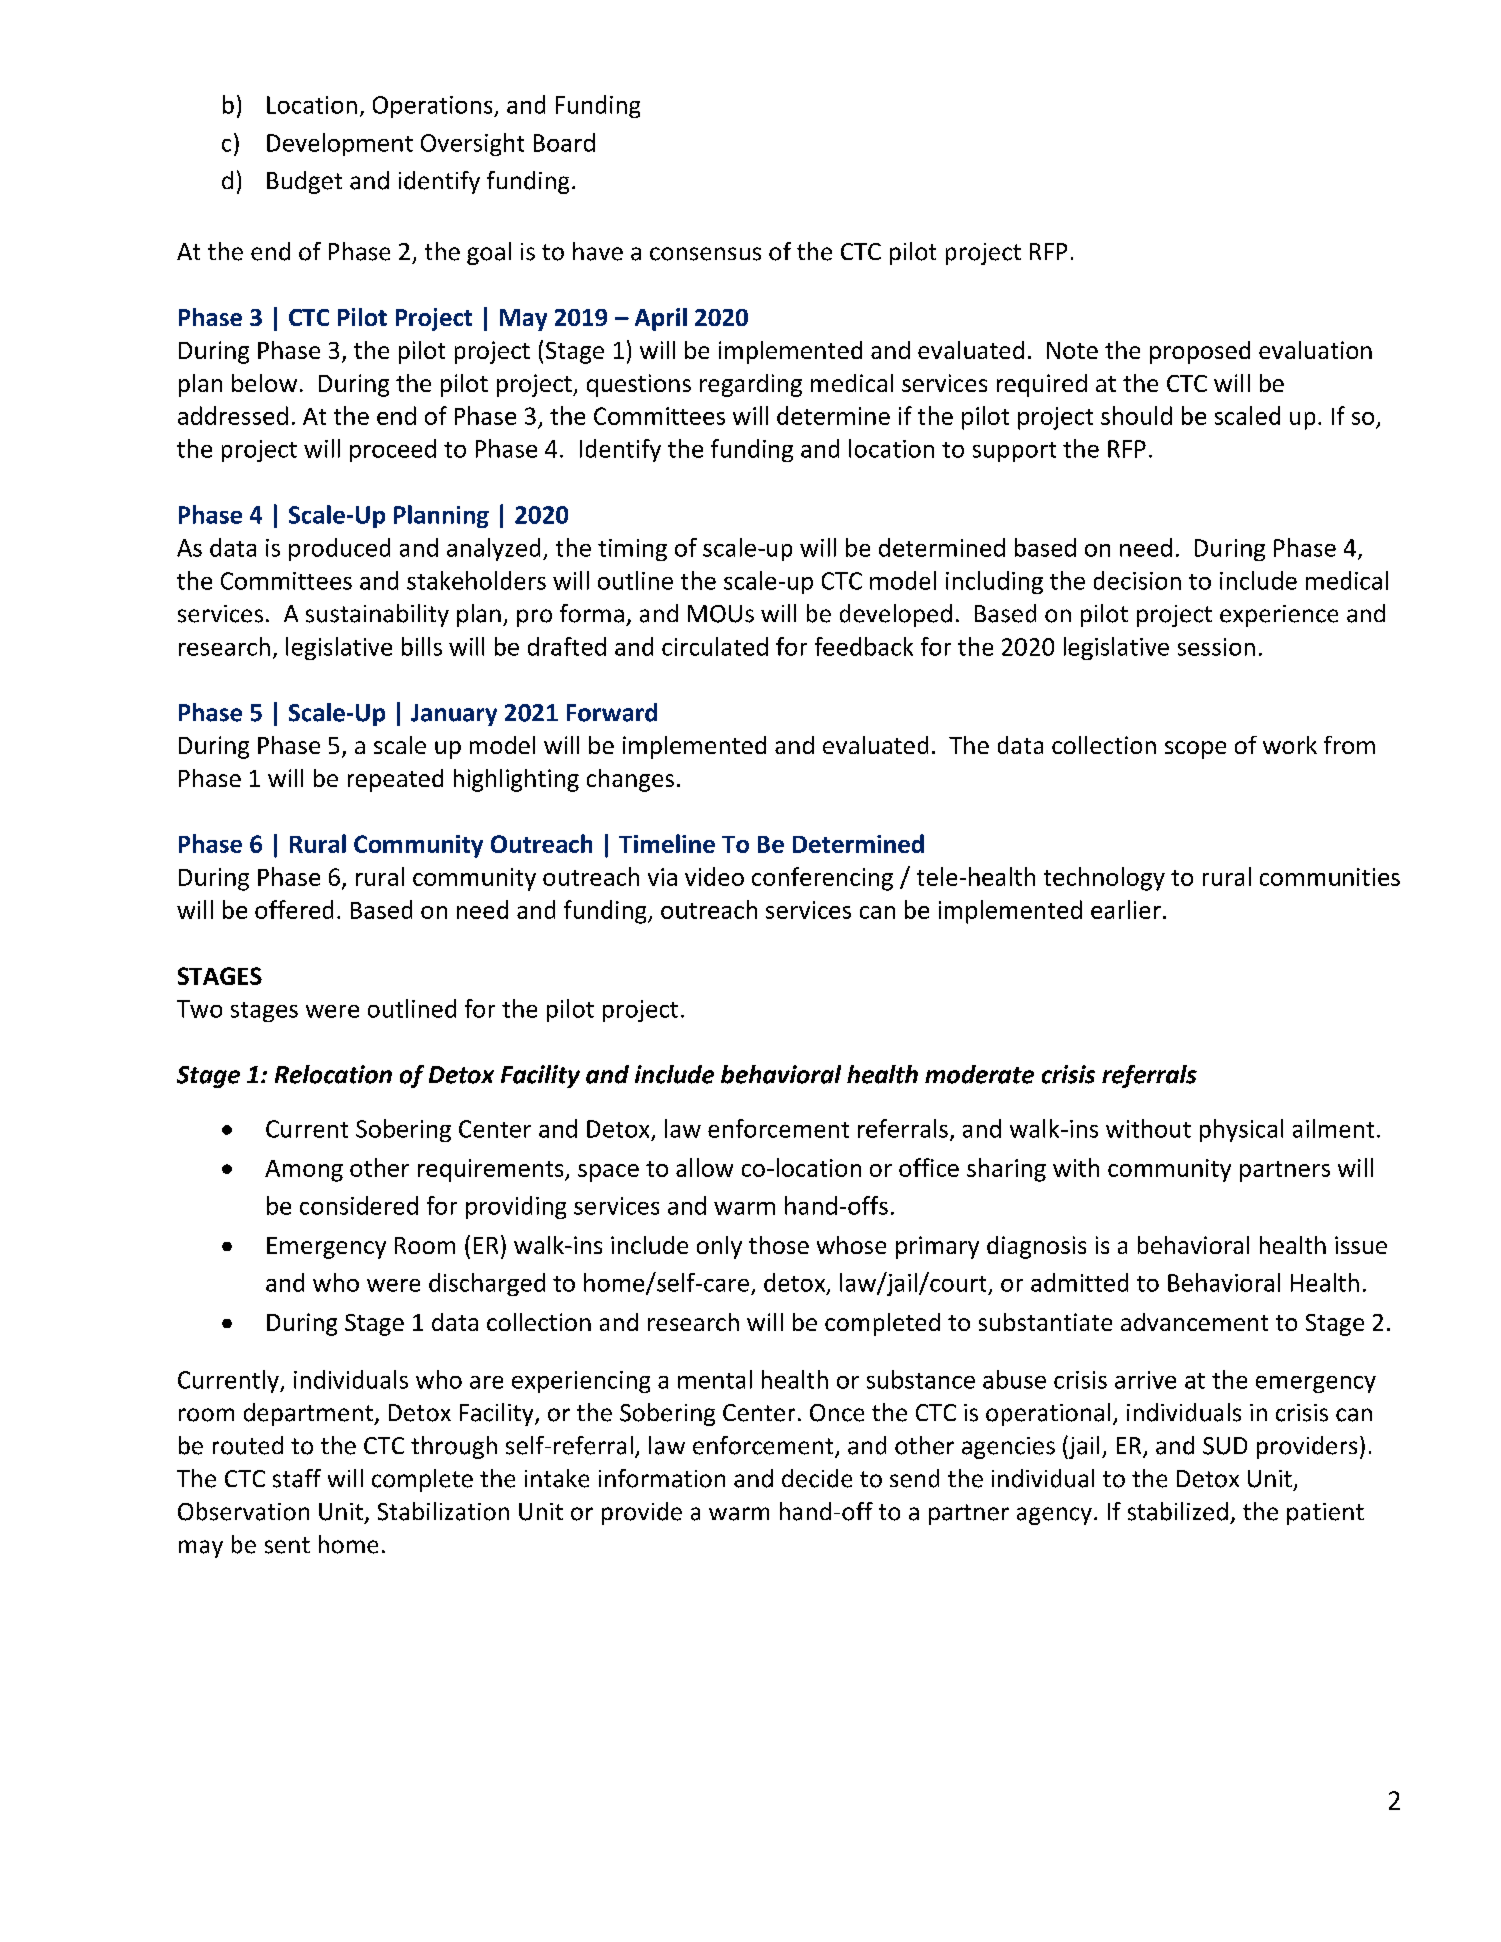  Describe the element at coordinates (822, 879) in the image. I see `conferencing` at that location.
